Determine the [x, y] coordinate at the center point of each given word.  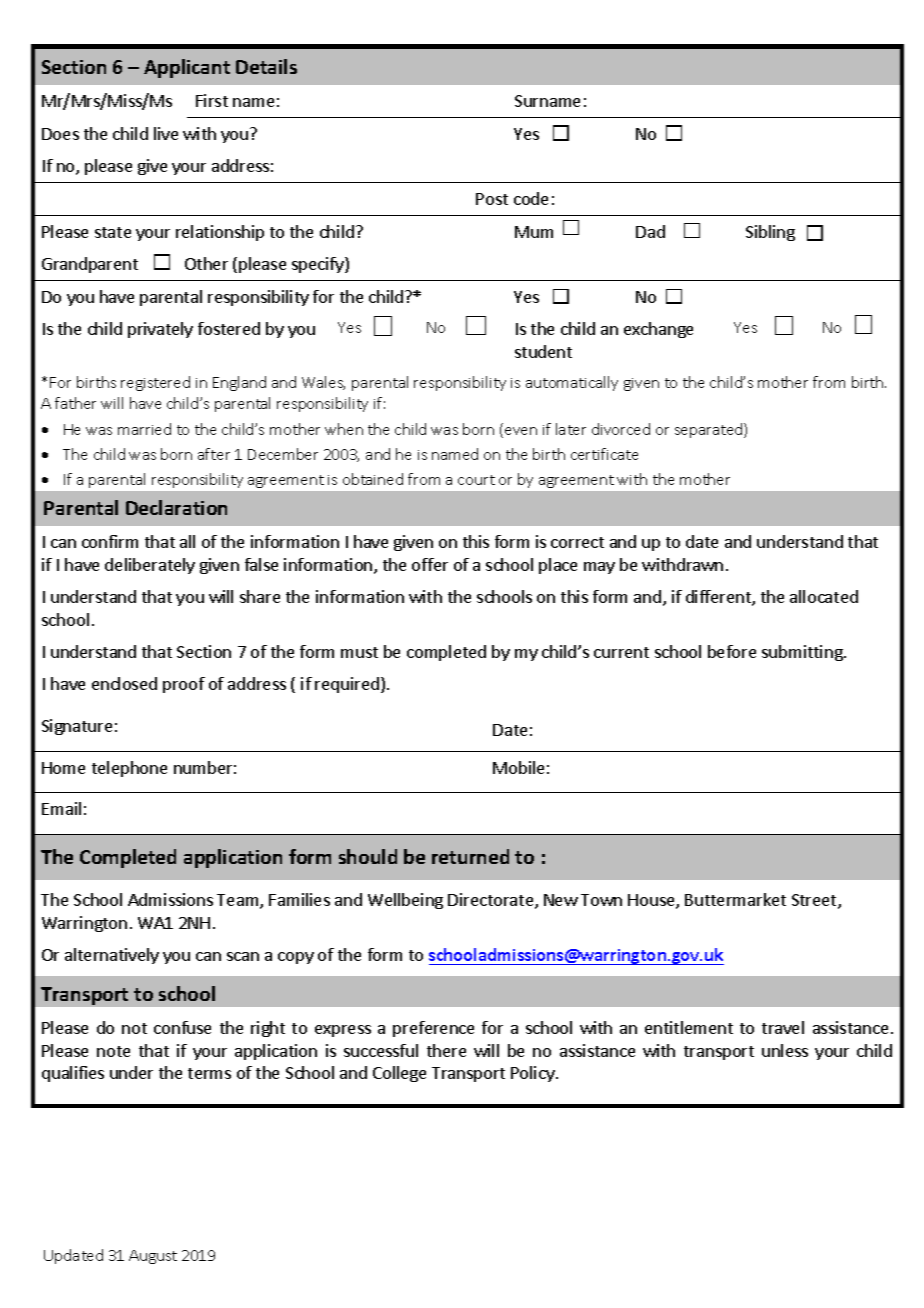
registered [155, 383]
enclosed [124, 683]
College [399, 1074]
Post [492, 199]
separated [710, 430]
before [732, 651]
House [652, 901]
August [153, 1257]
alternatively [112, 956]
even [521, 431]
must [359, 652]
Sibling [770, 233]
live [166, 133]
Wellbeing [405, 901]
